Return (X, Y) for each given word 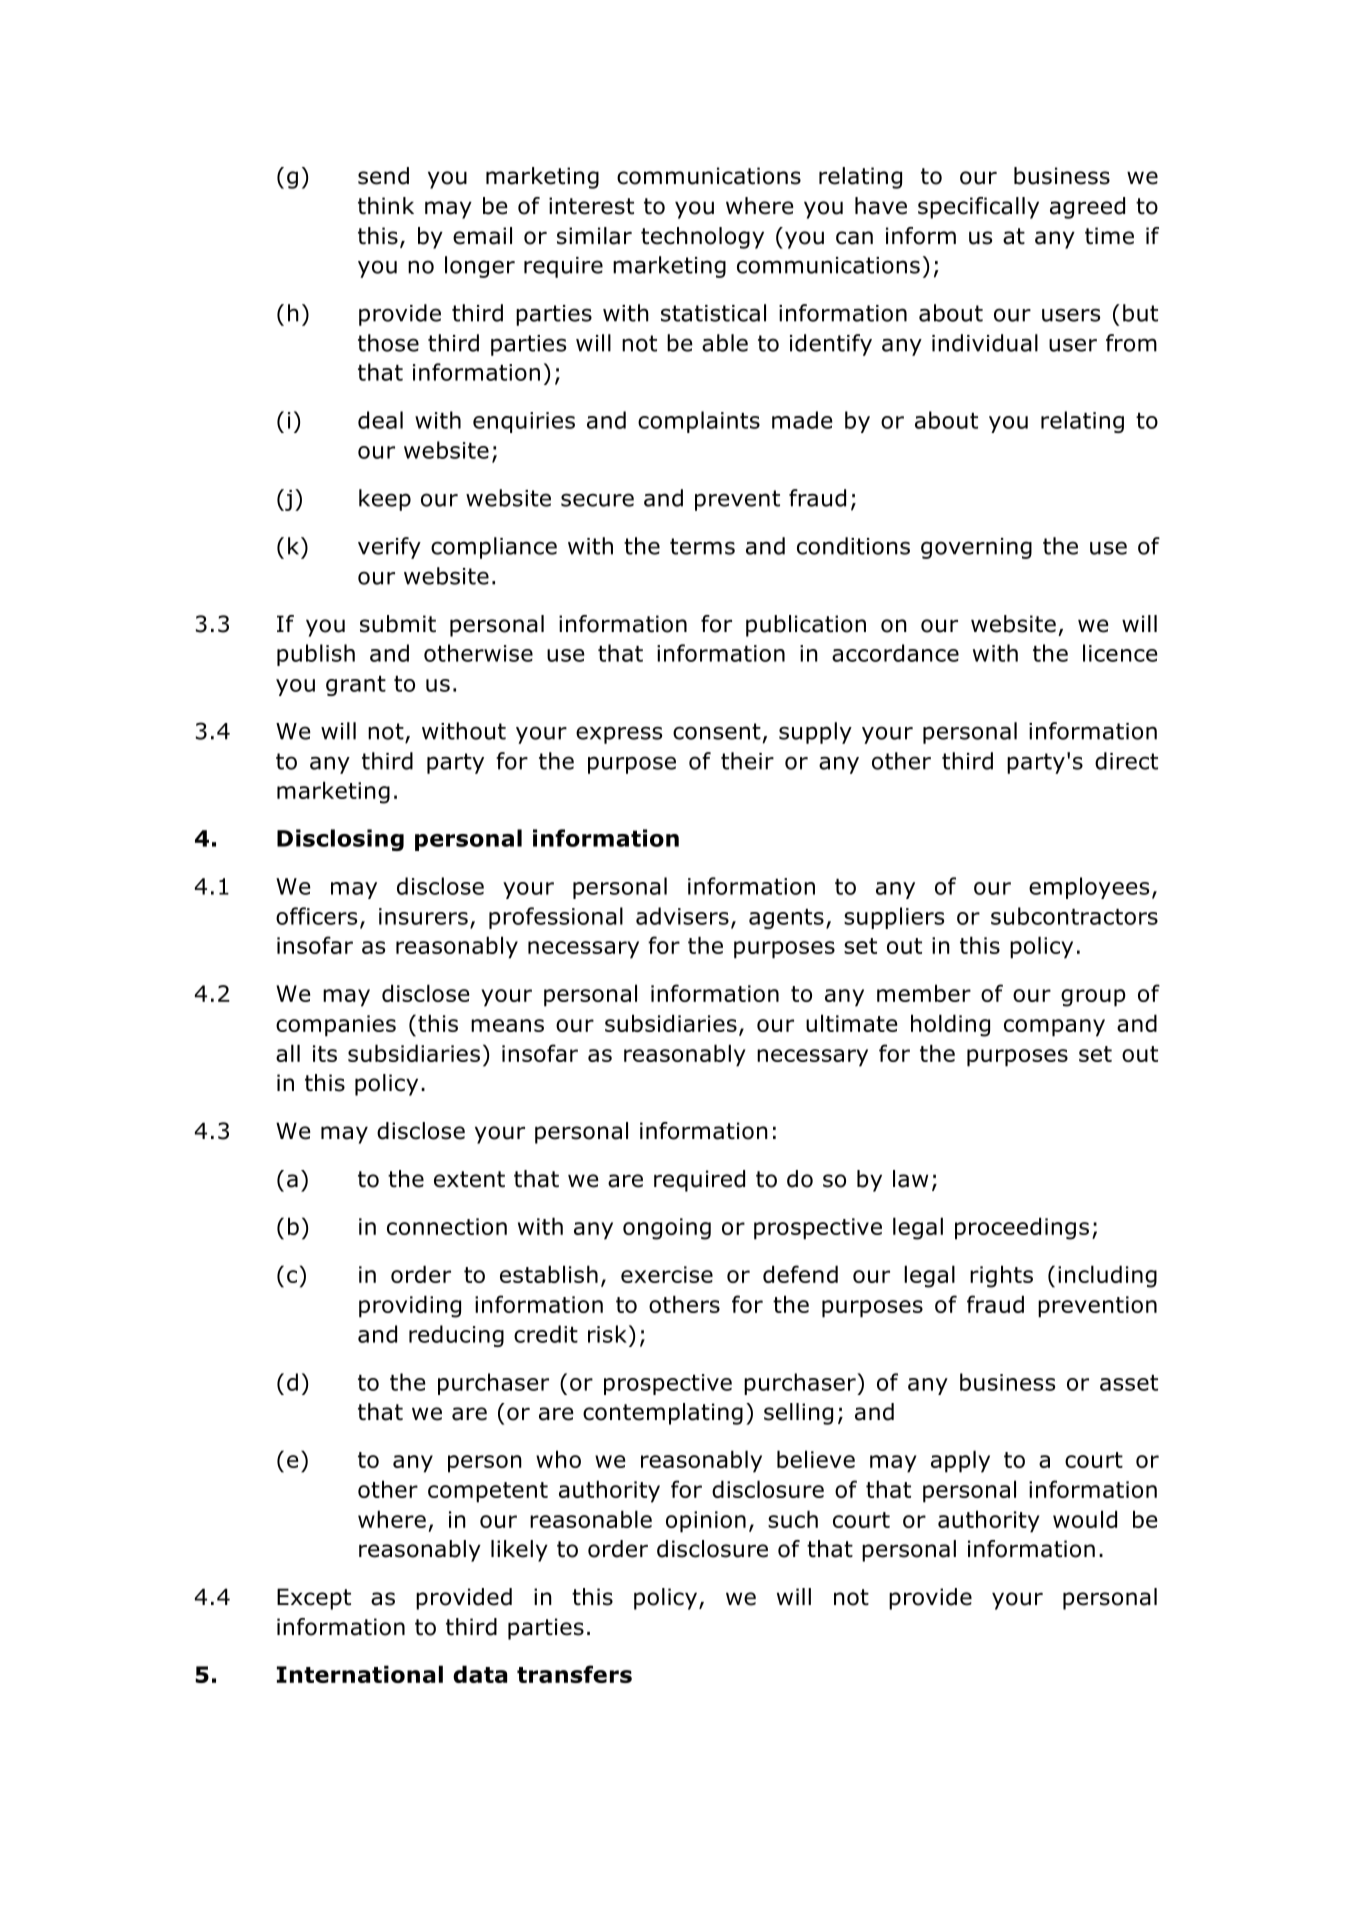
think (386, 206)
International (360, 1674)
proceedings (1022, 1228)
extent (469, 1179)
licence (1120, 653)
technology (702, 238)
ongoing (667, 1229)
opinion (706, 1522)
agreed (1087, 208)
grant (356, 686)
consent (717, 731)
